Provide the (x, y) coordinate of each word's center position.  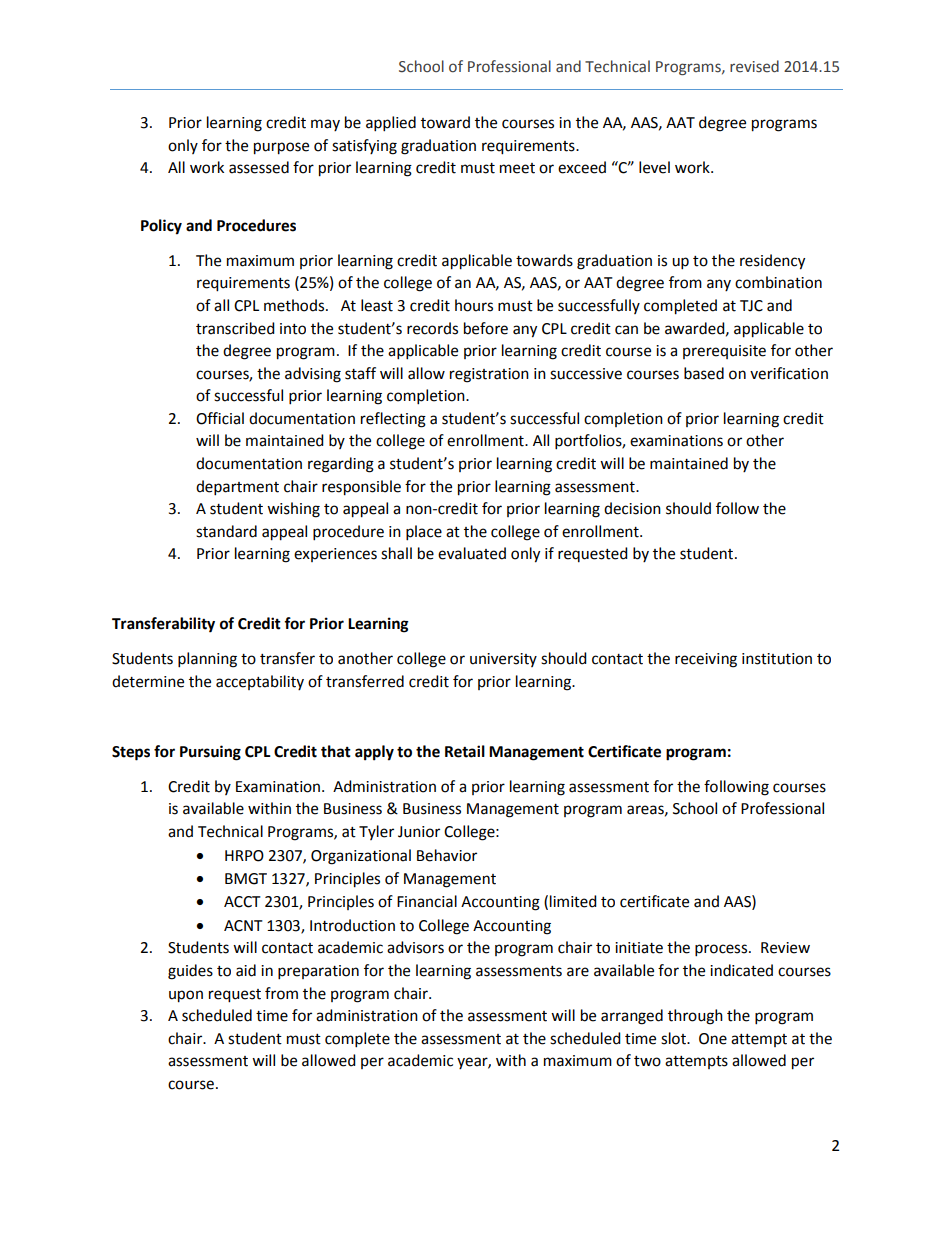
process (722, 950)
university (503, 660)
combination (778, 282)
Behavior (447, 855)
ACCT (242, 902)
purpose (281, 148)
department (237, 488)
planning (207, 660)
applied (391, 124)
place (424, 533)
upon (186, 996)
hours (474, 305)
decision (632, 508)
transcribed (235, 328)
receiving (706, 660)
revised (754, 66)
